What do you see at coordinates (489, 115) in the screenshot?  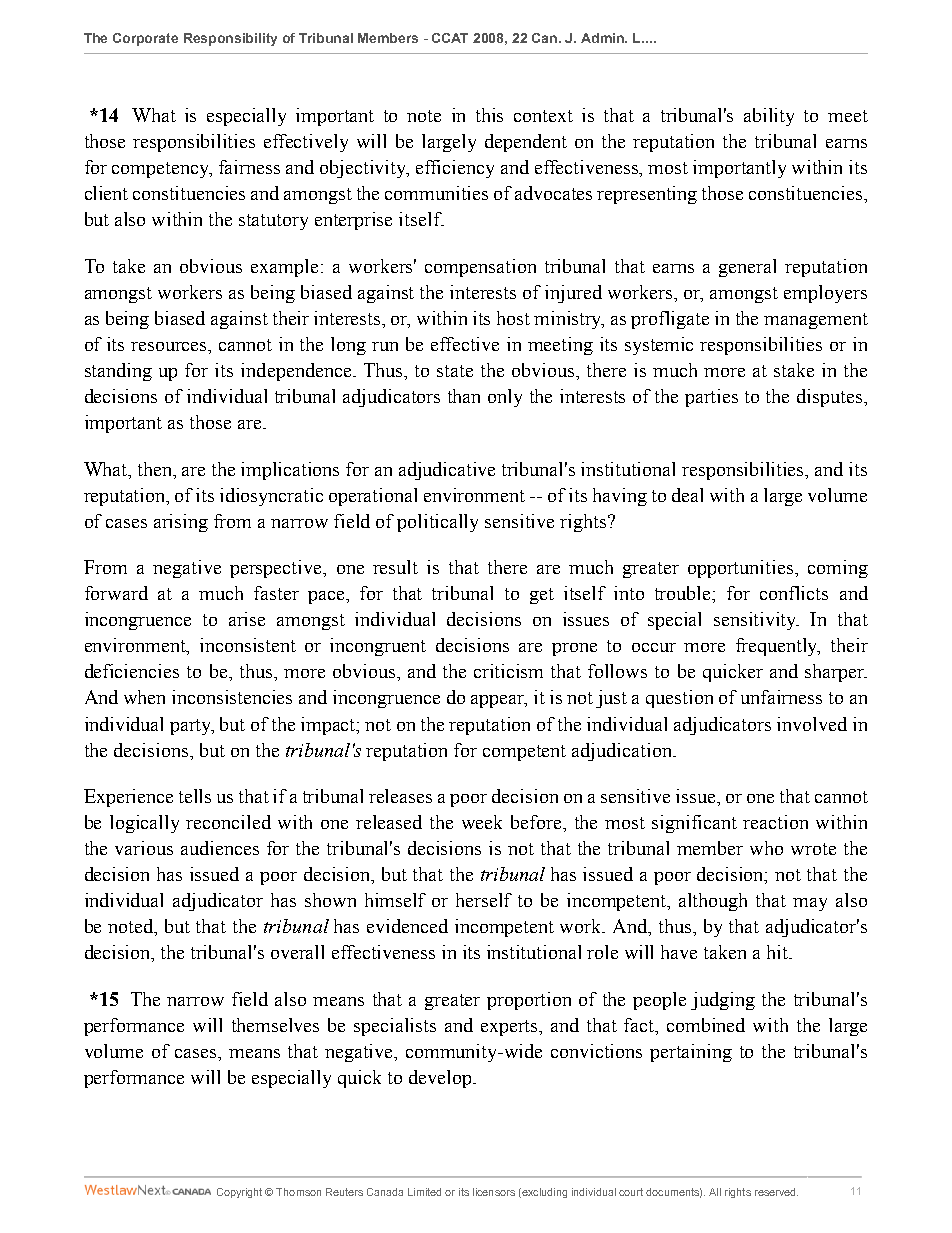 I see `this` at bounding box center [489, 115].
